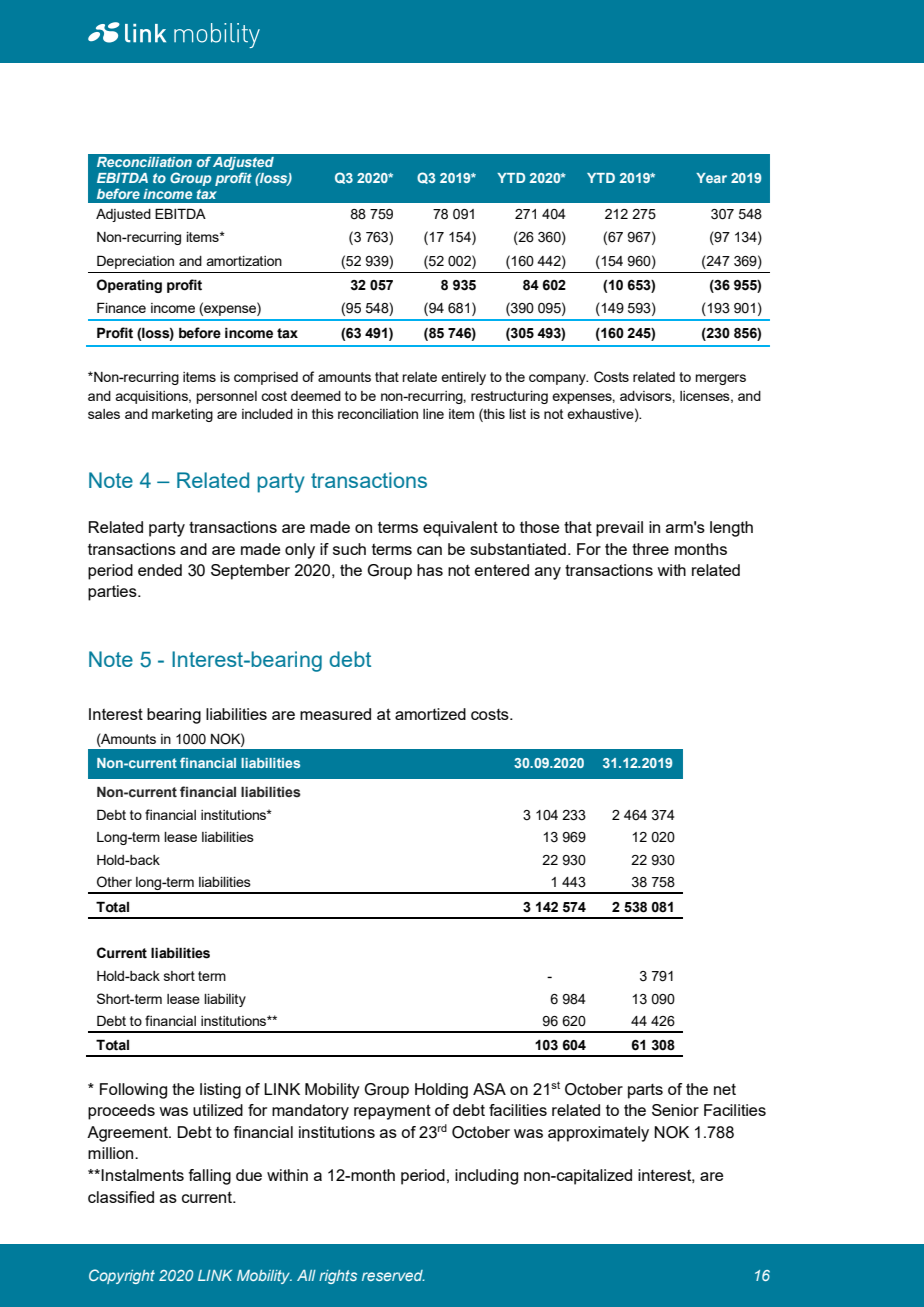  Describe the element at coordinates (619, 529) in the screenshot. I see `prevail` at that location.
